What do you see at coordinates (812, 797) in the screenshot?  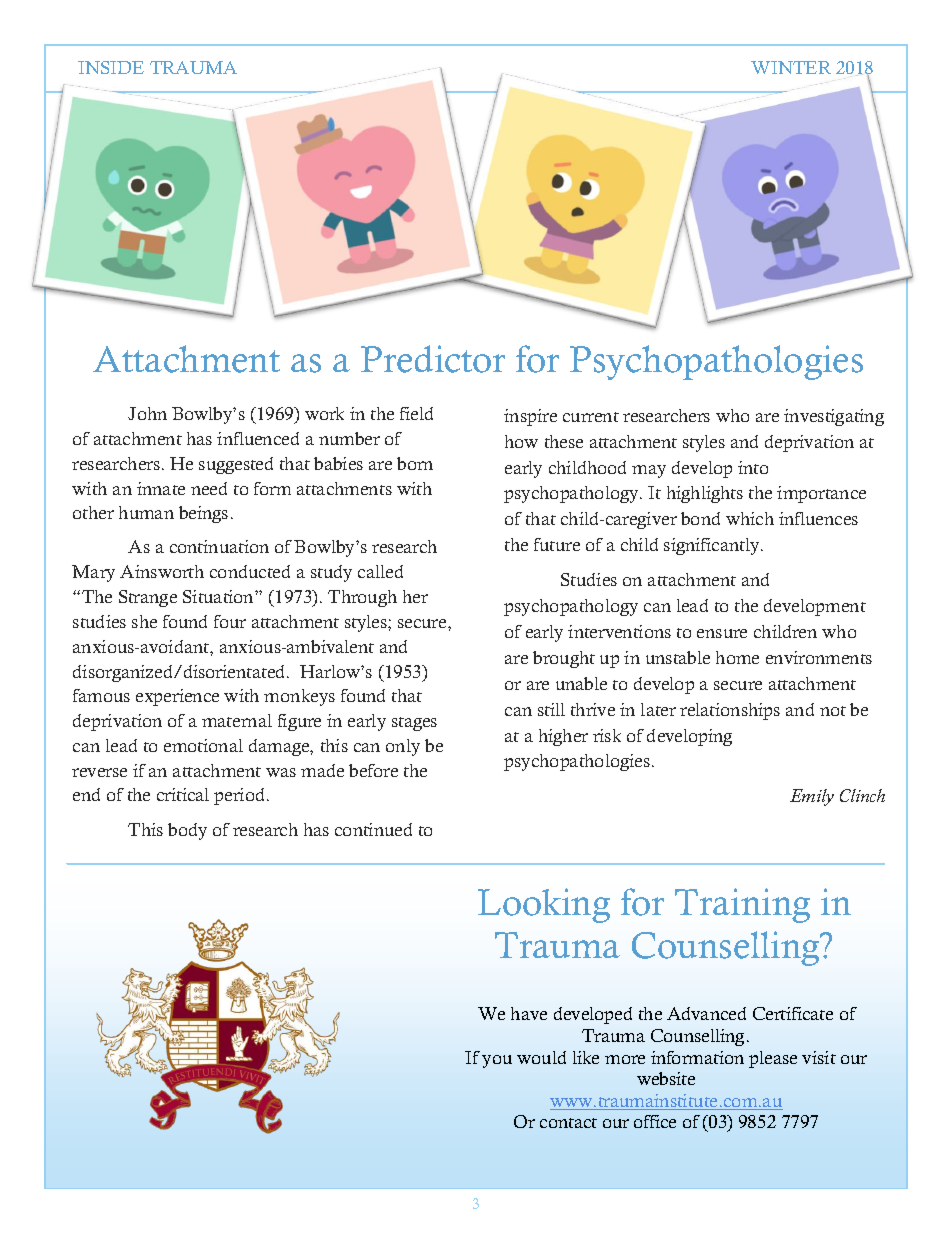 I see `Emily` at bounding box center [812, 797].
